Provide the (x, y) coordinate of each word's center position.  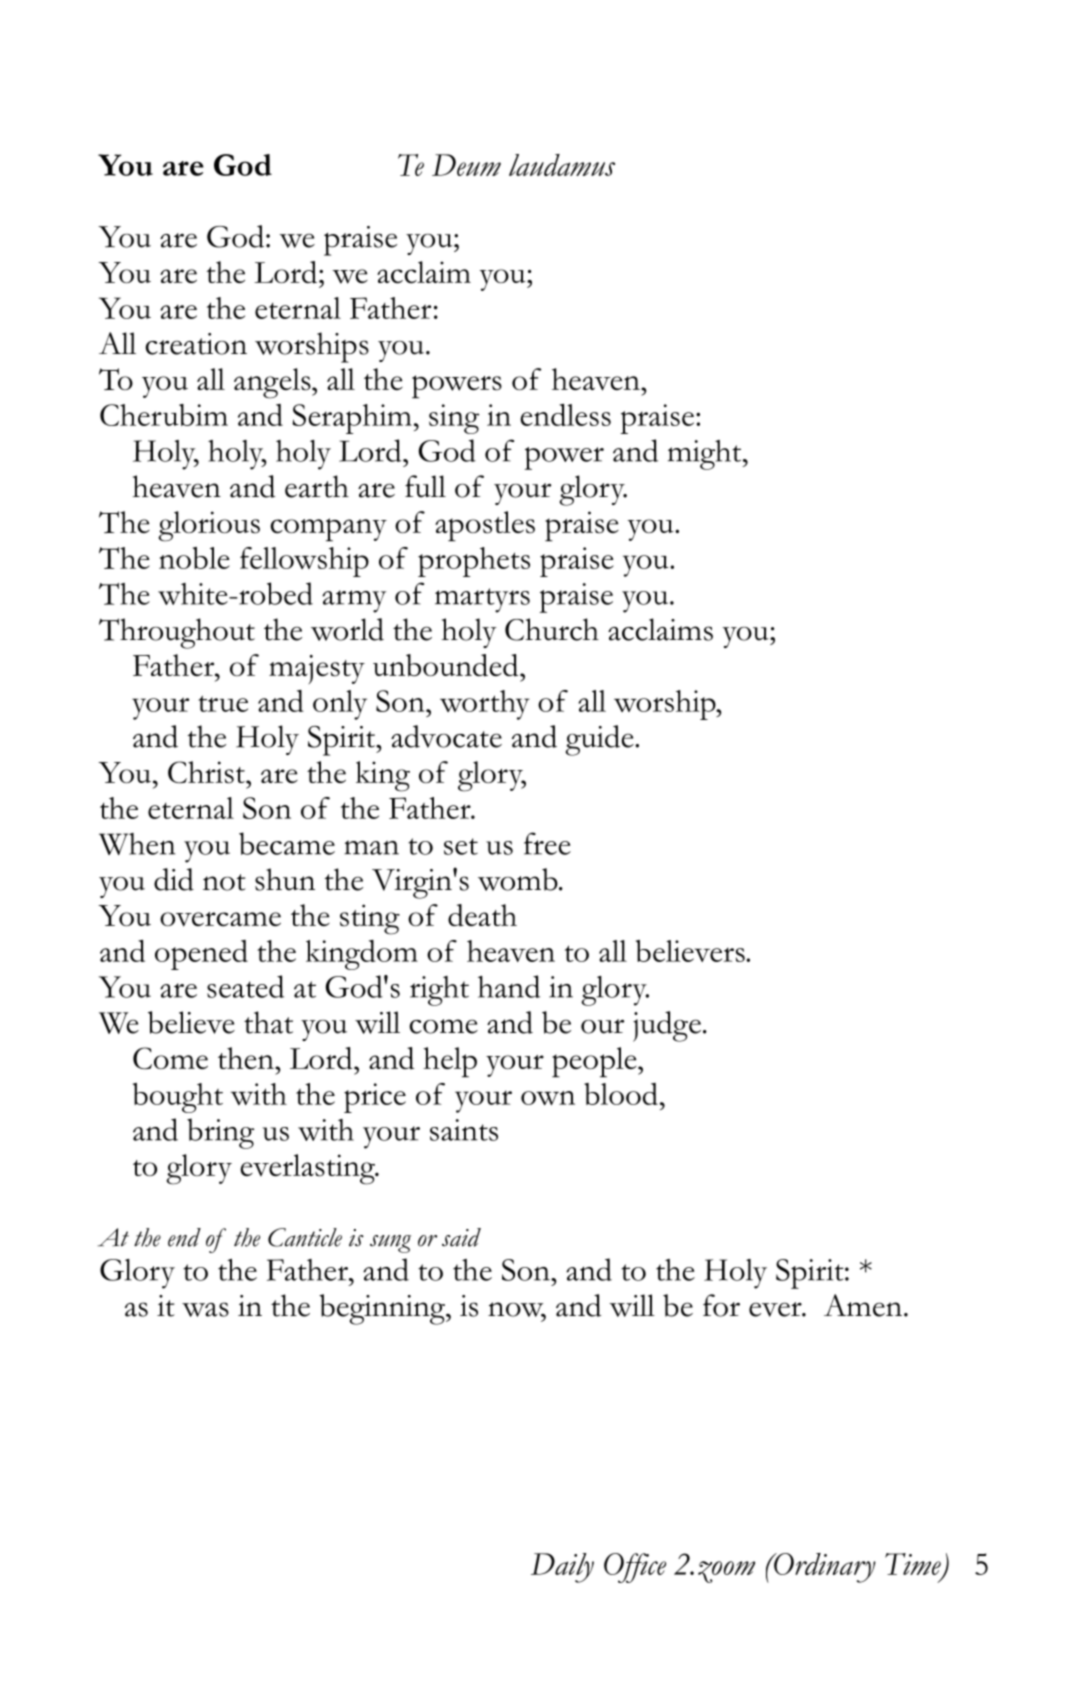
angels (273, 383)
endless (565, 415)
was (205, 1309)
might (706, 455)
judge (667, 1026)
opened (201, 955)
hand (509, 986)
